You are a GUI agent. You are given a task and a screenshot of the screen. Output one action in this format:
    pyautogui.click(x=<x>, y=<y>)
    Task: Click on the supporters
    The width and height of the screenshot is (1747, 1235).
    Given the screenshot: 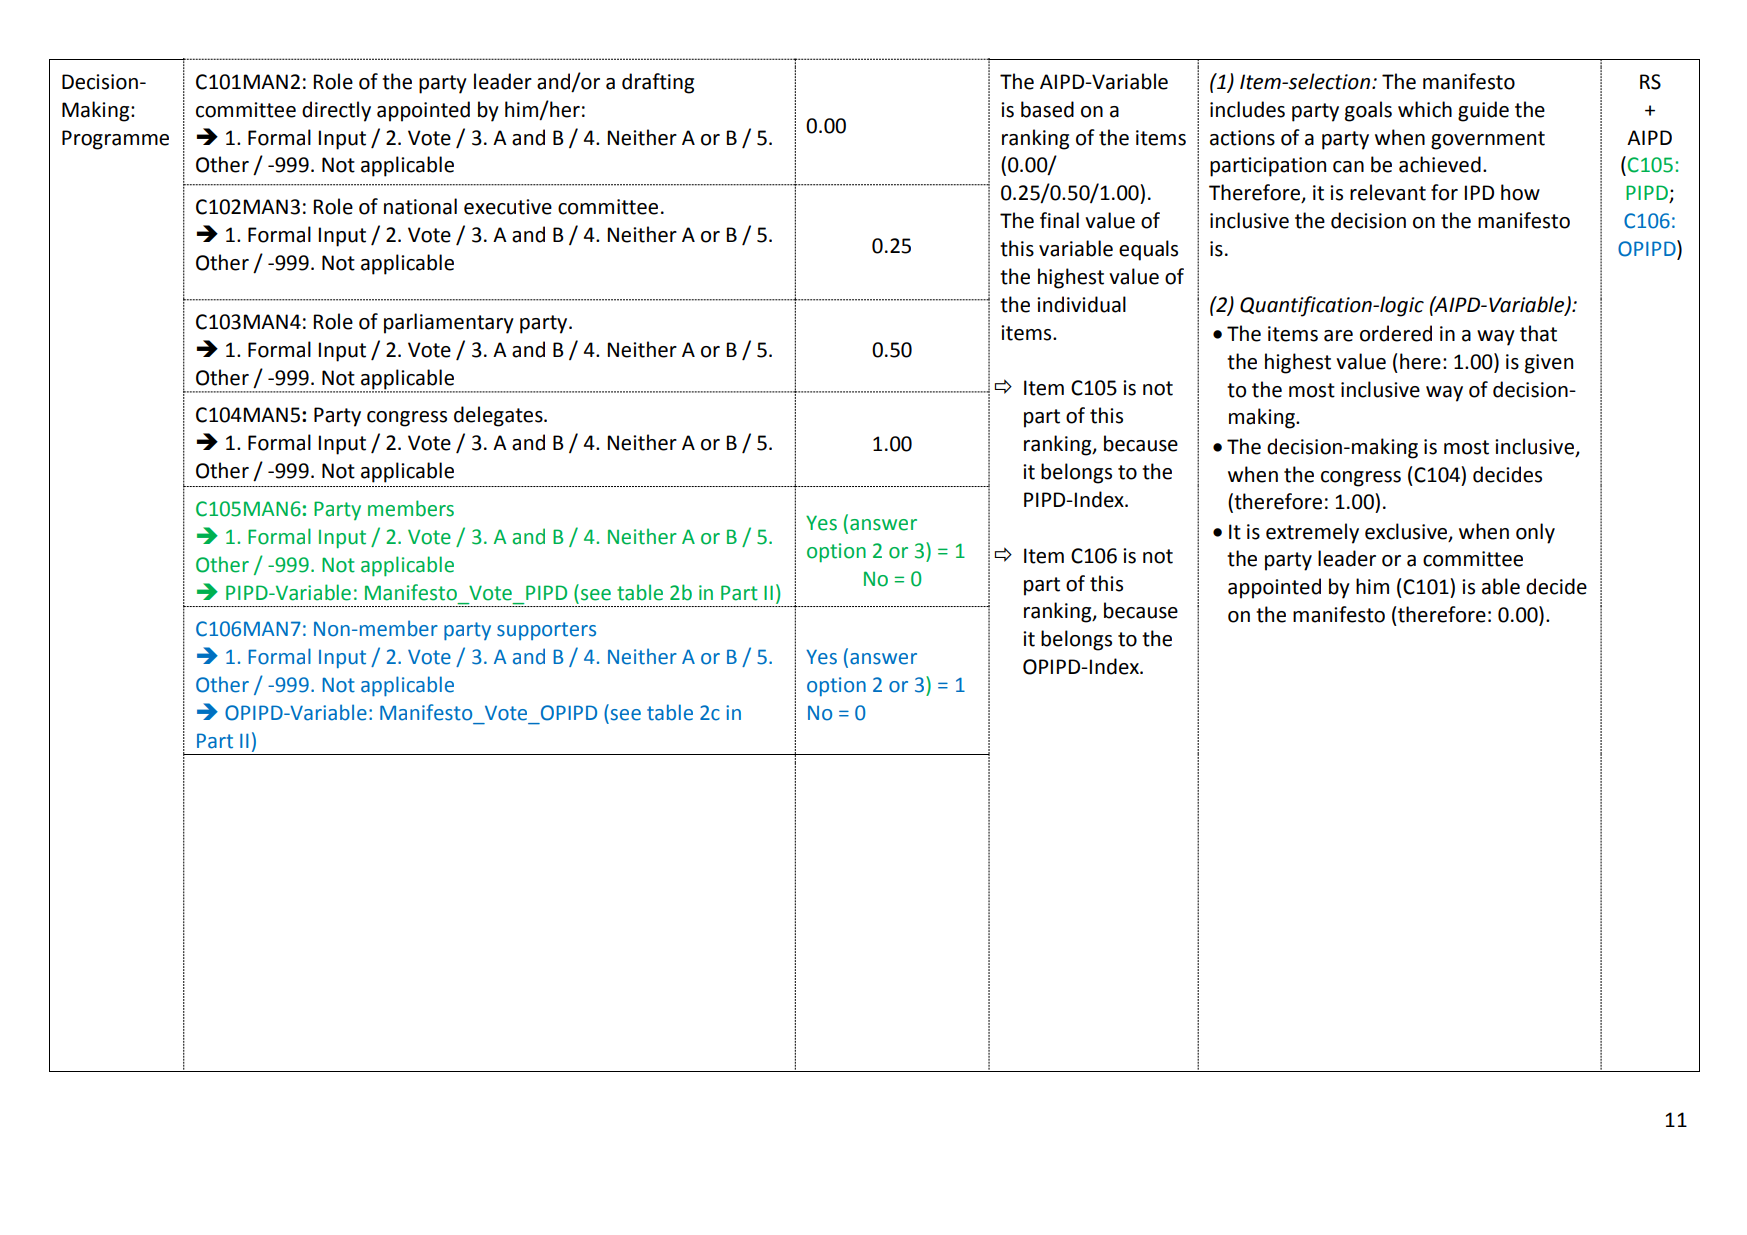 What is the action you would take?
    pyautogui.click(x=546, y=631)
